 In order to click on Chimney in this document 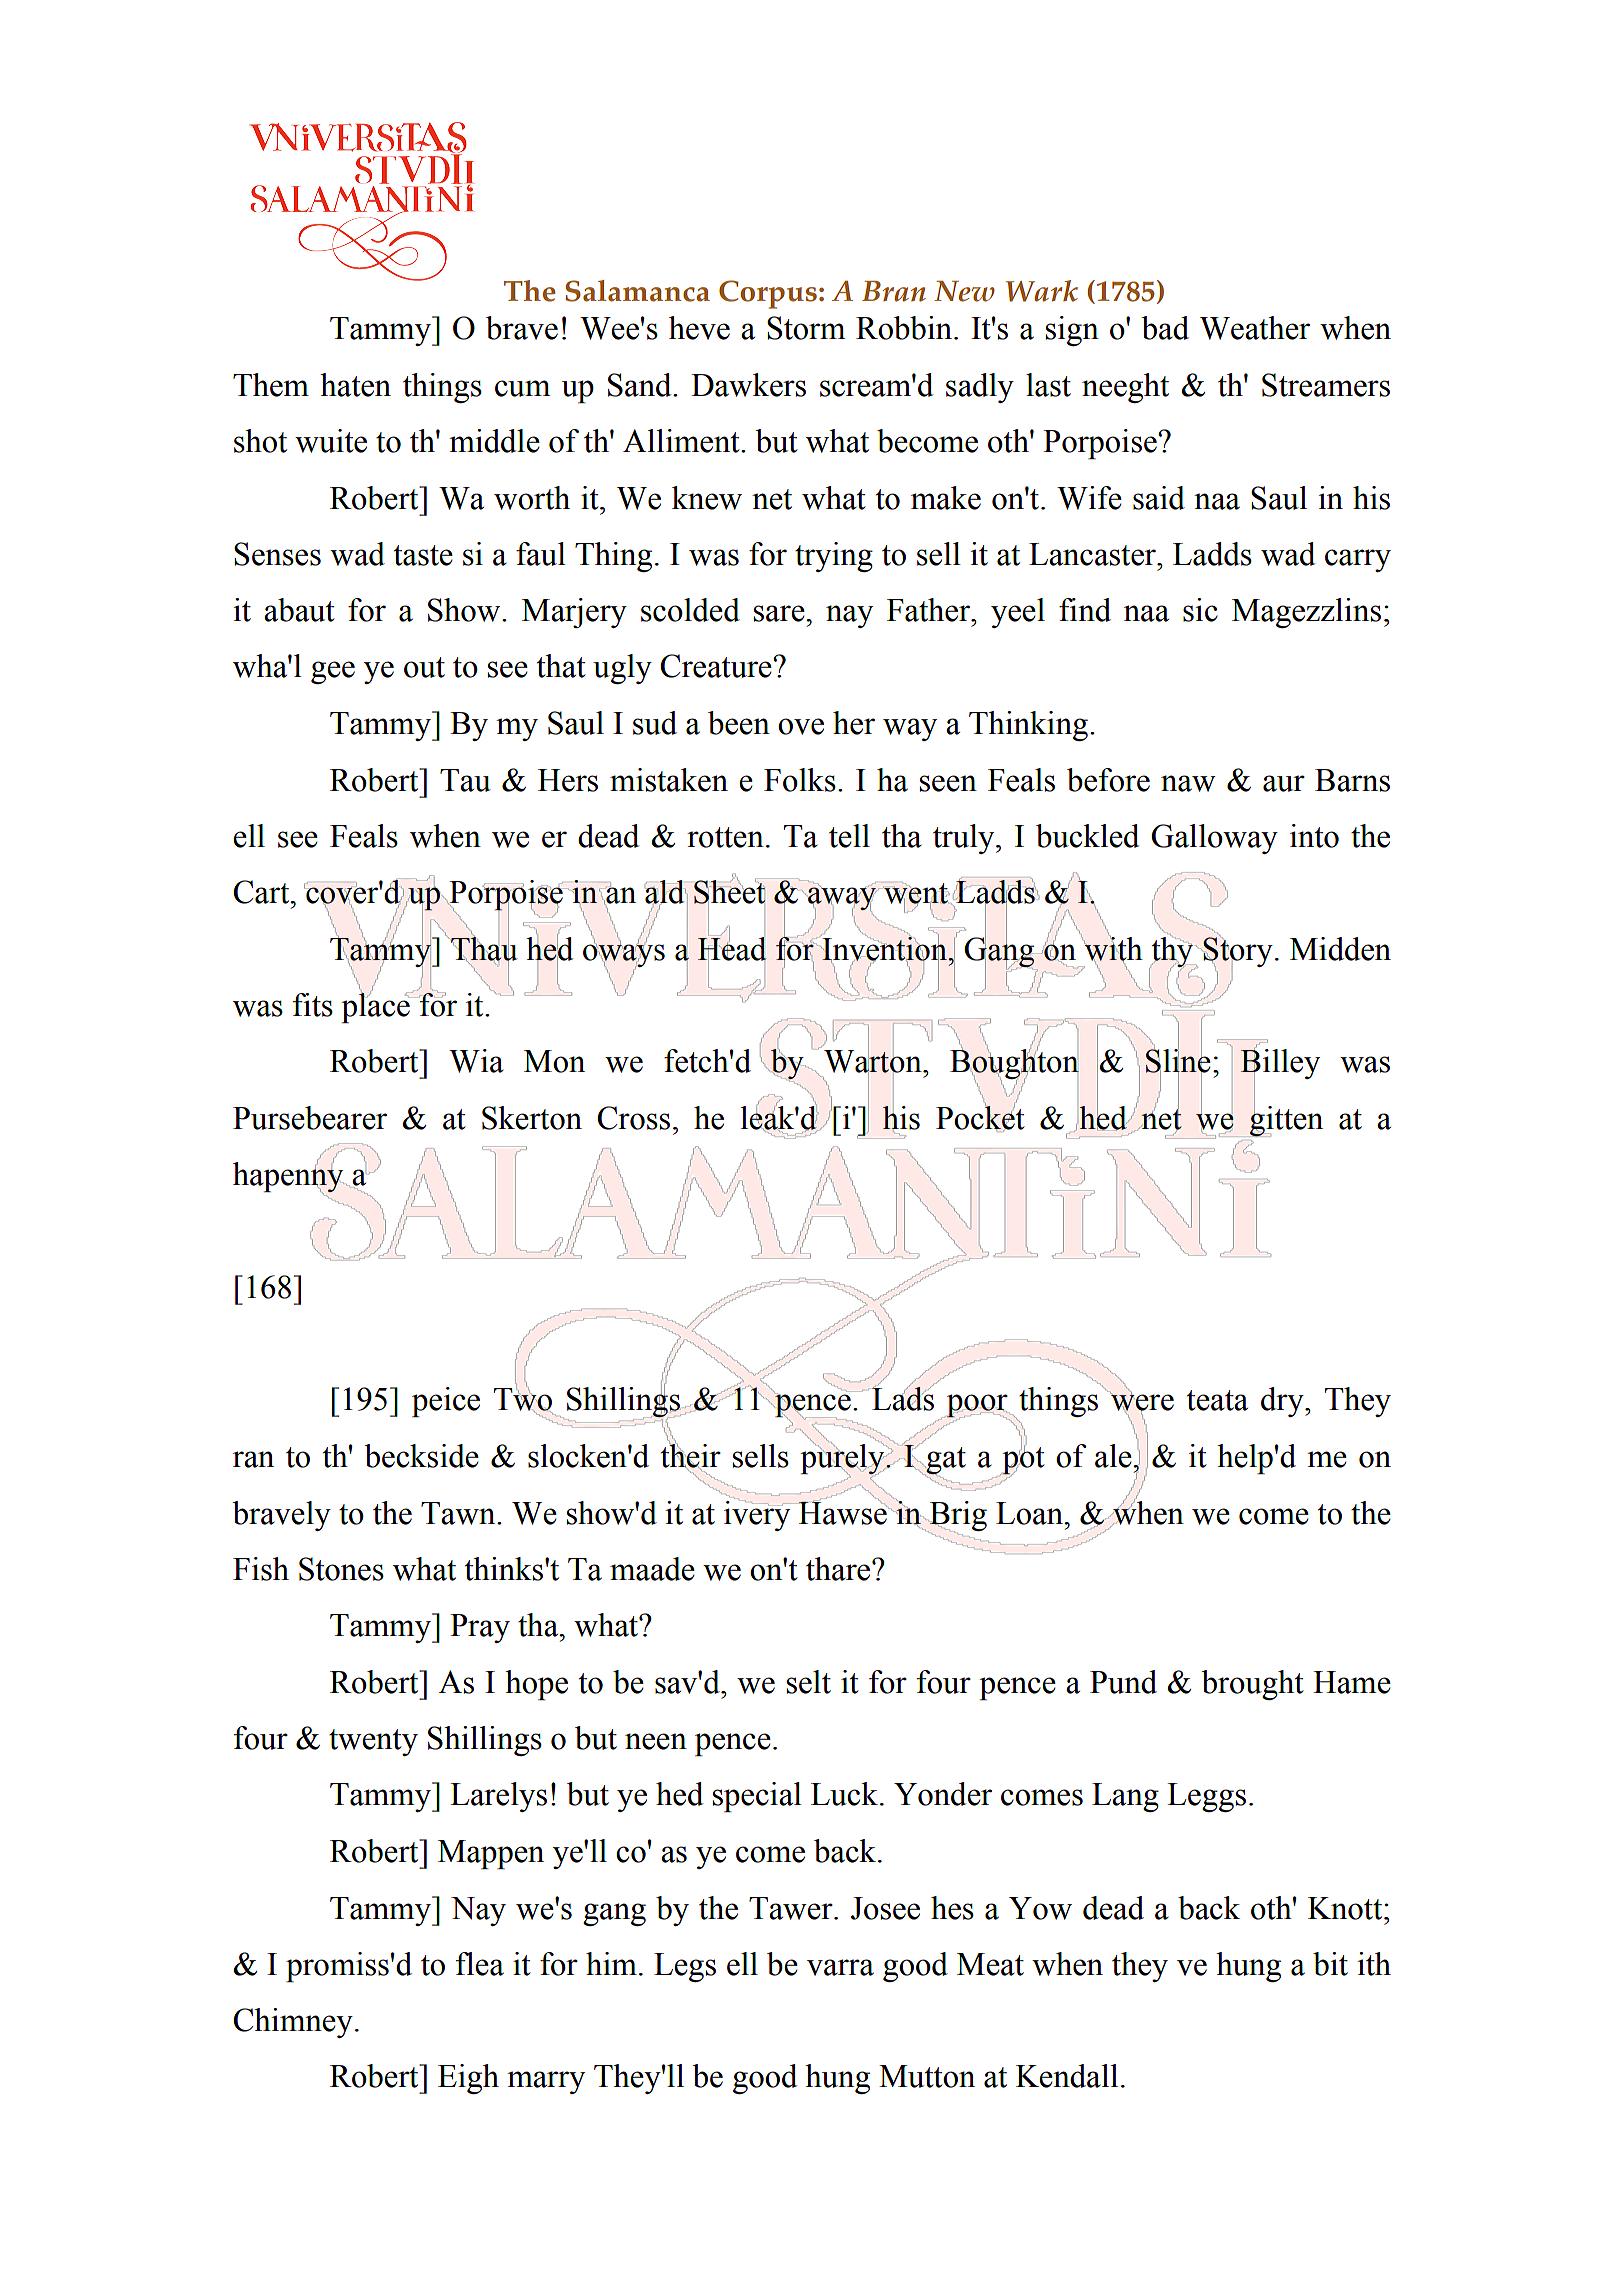, I will do `click(293, 2023)`.
